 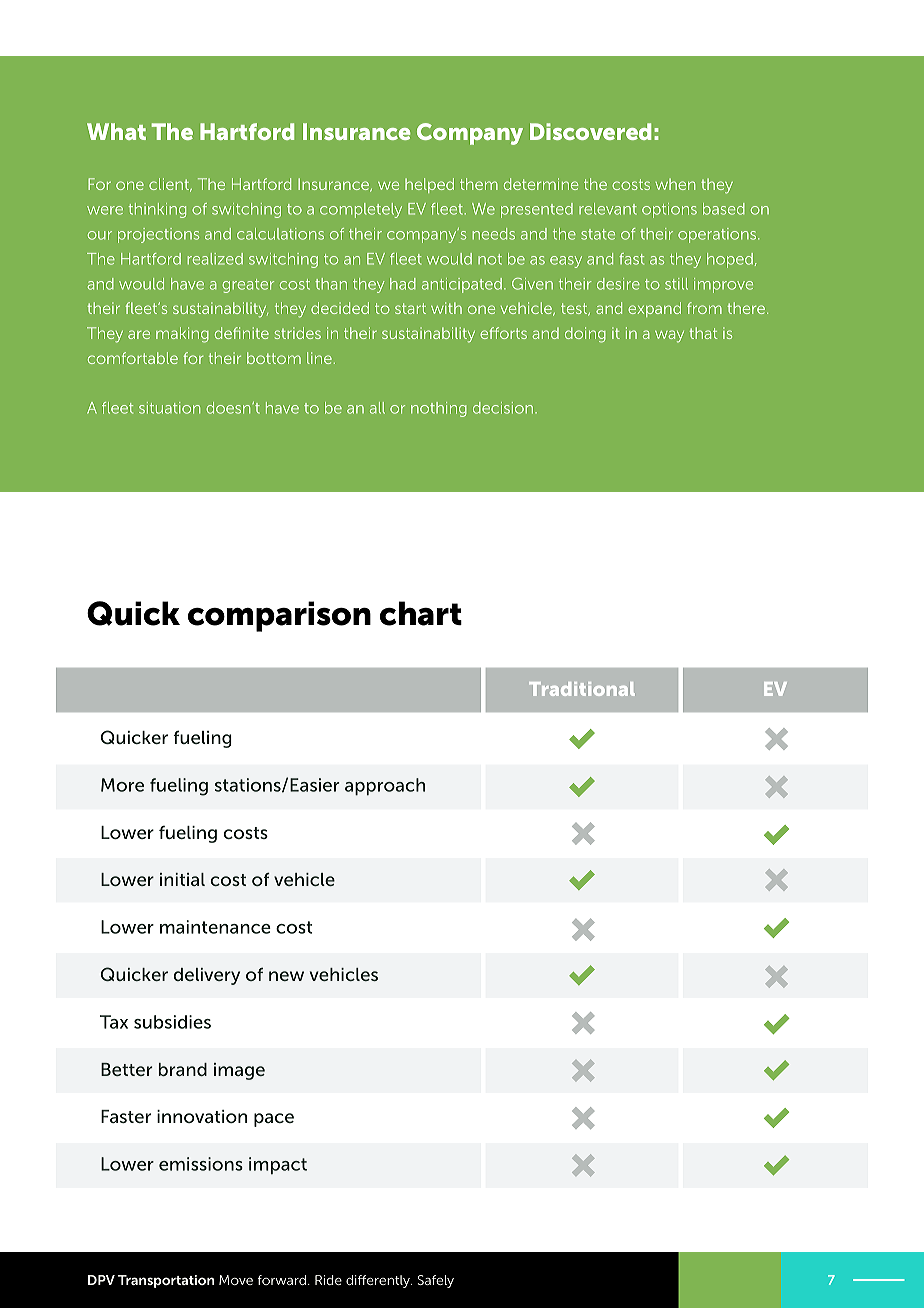 I want to click on situation, so click(x=169, y=408).
